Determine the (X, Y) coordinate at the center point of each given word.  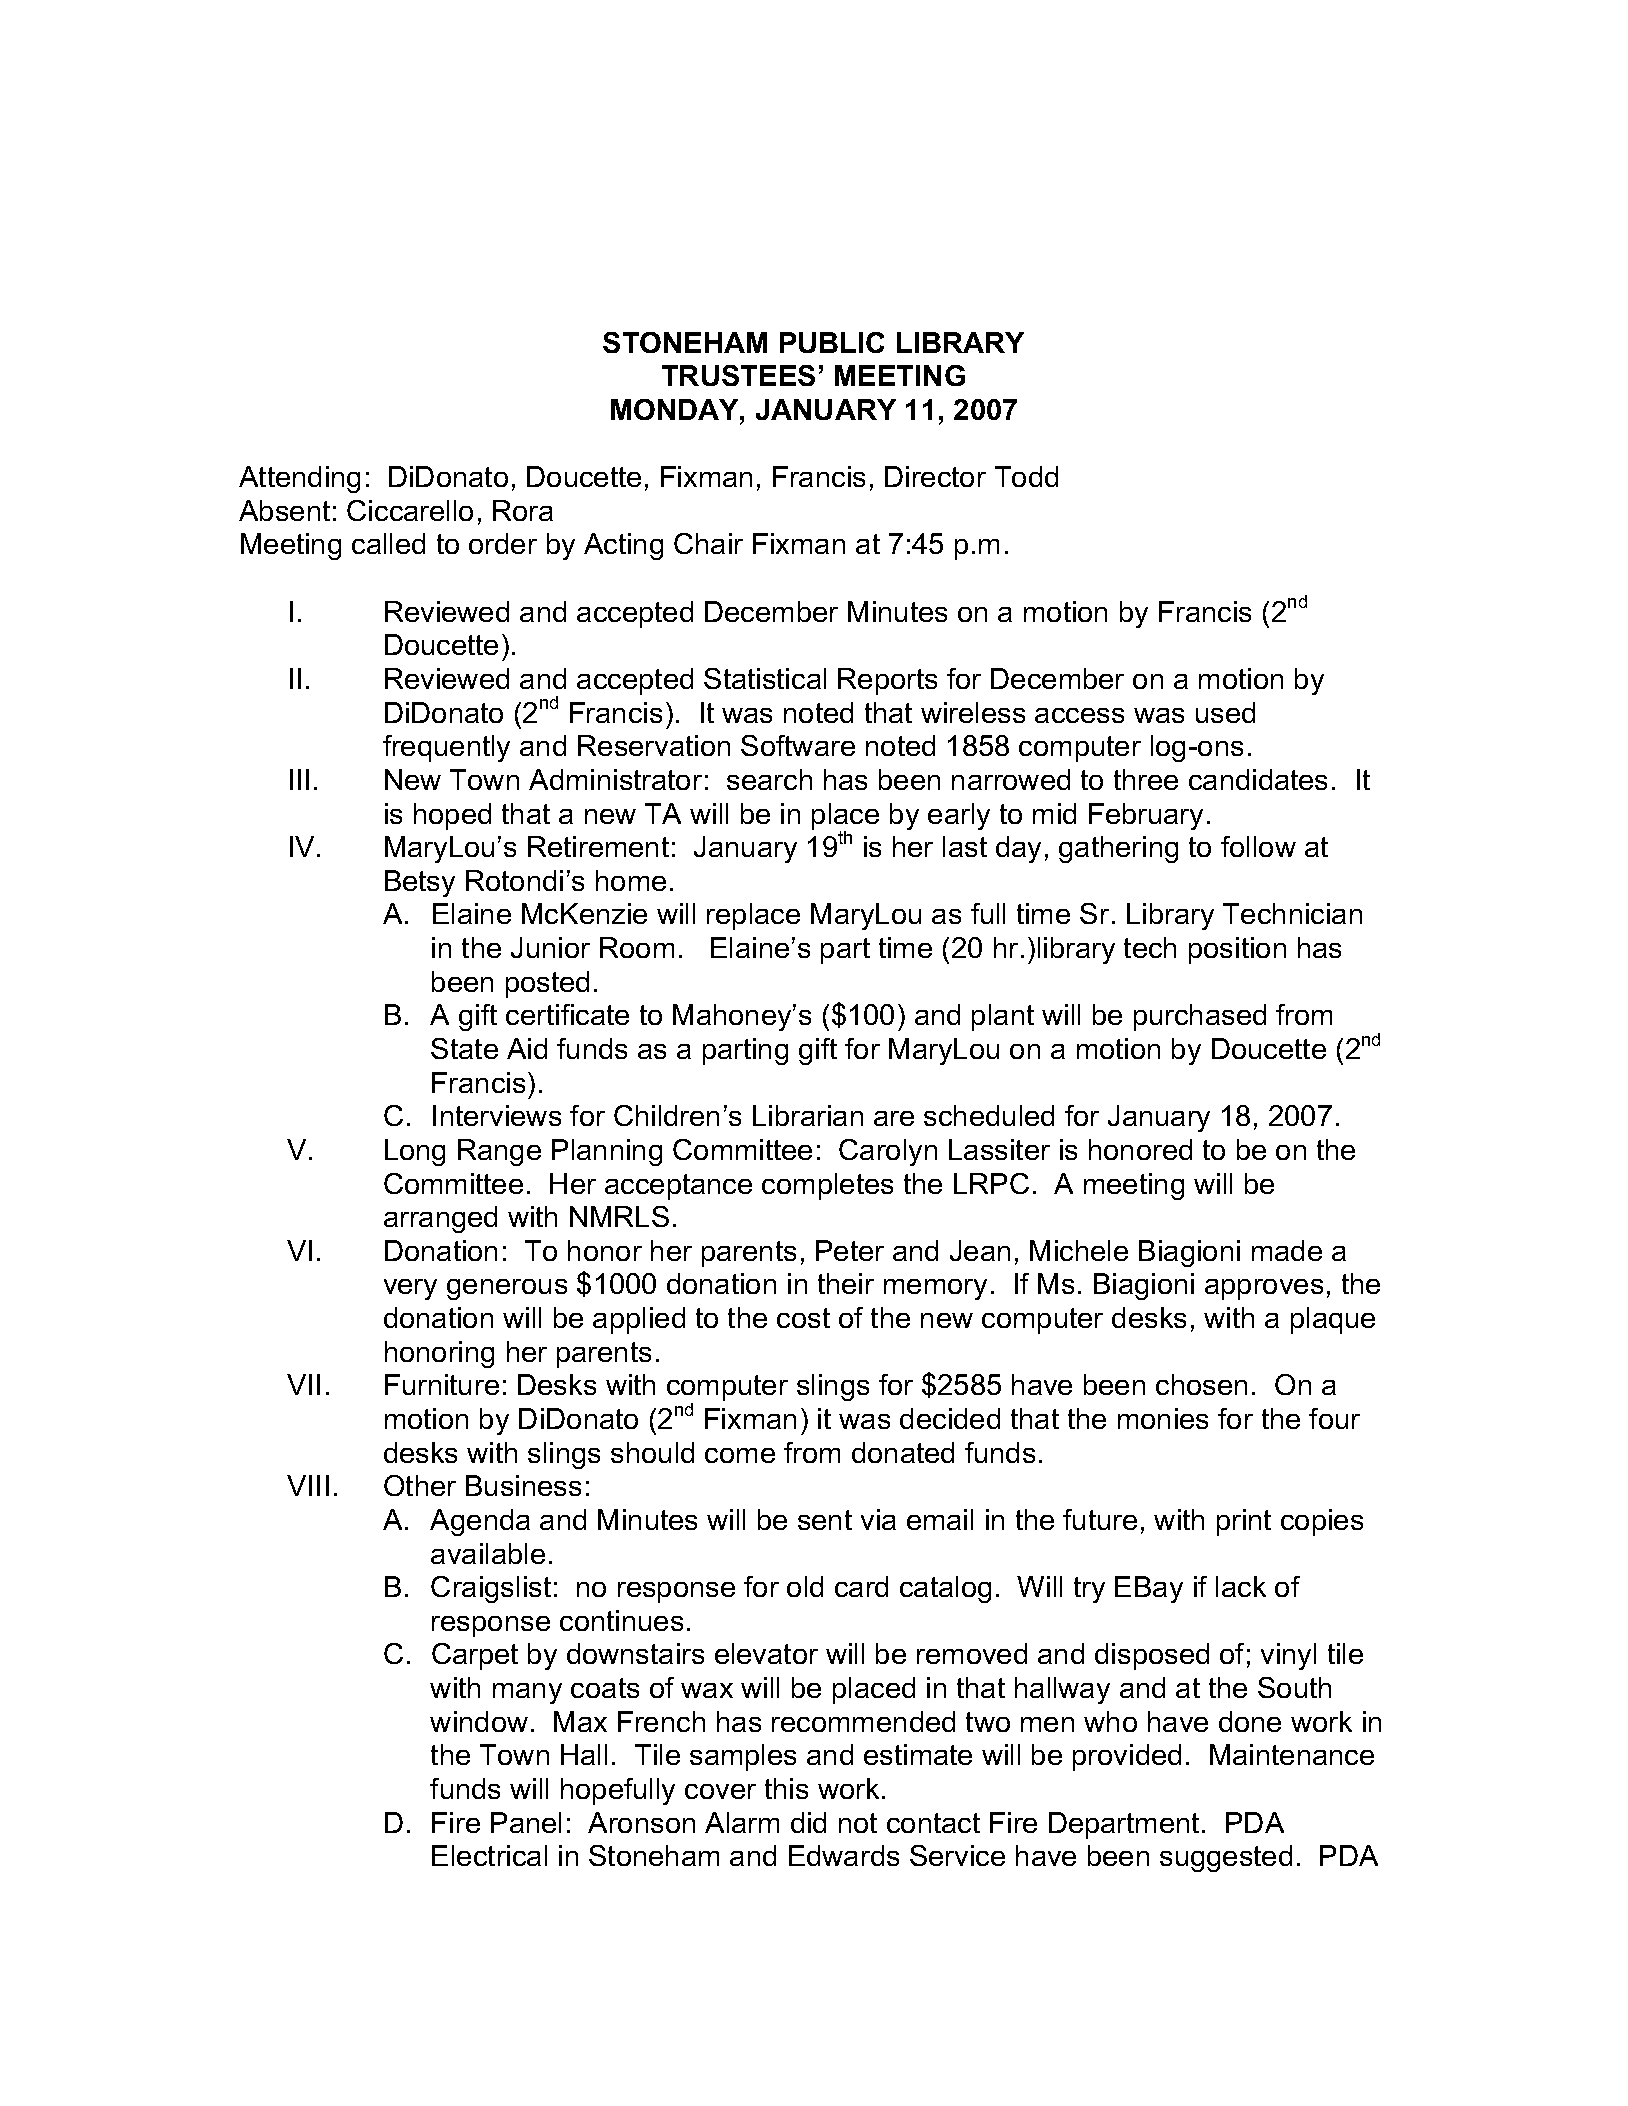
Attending (299, 479)
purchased (1200, 1017)
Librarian (808, 1115)
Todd (1026, 476)
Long (415, 1152)
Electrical (489, 1855)
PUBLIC (832, 342)
